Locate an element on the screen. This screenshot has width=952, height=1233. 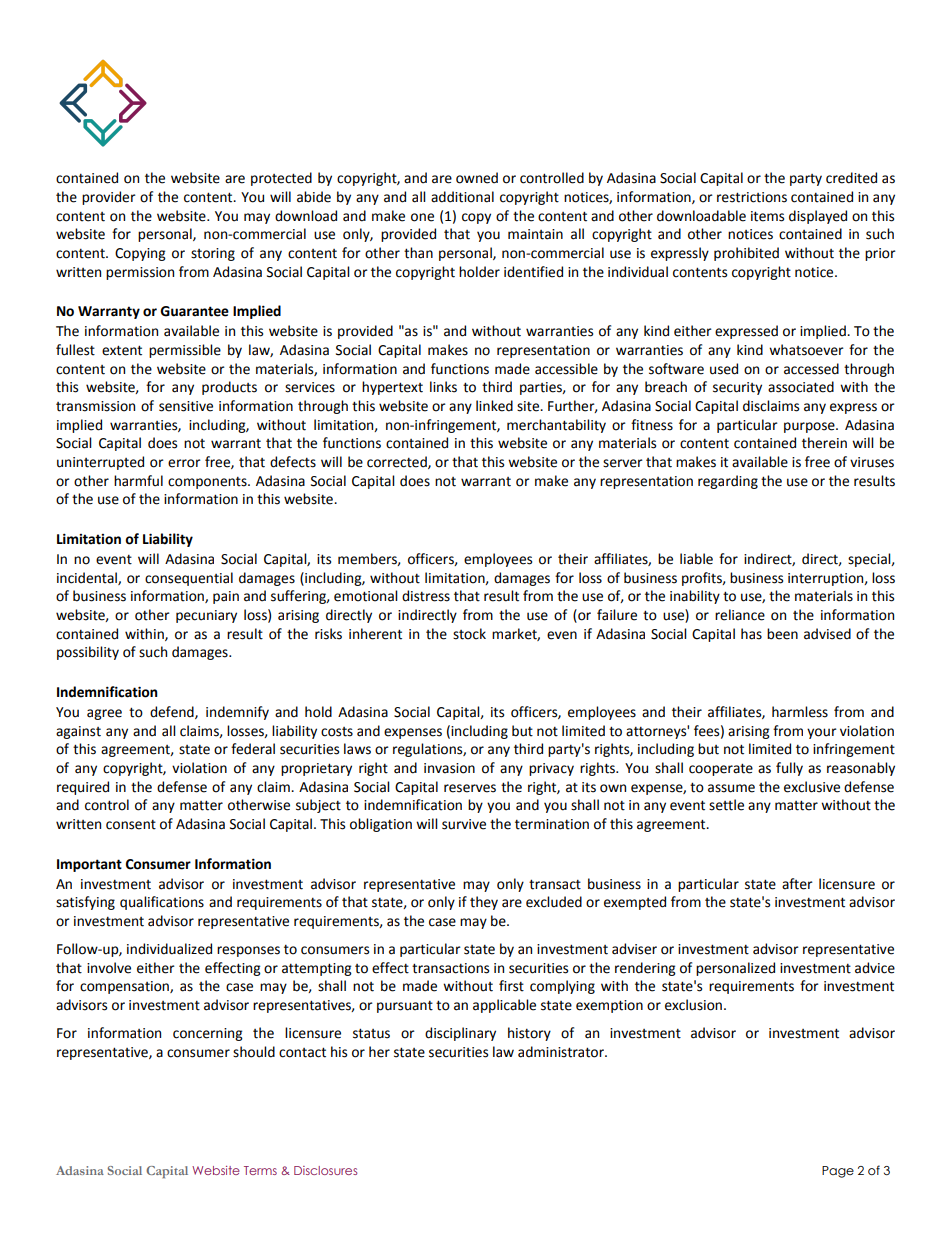
regarding is located at coordinates (728, 482).
